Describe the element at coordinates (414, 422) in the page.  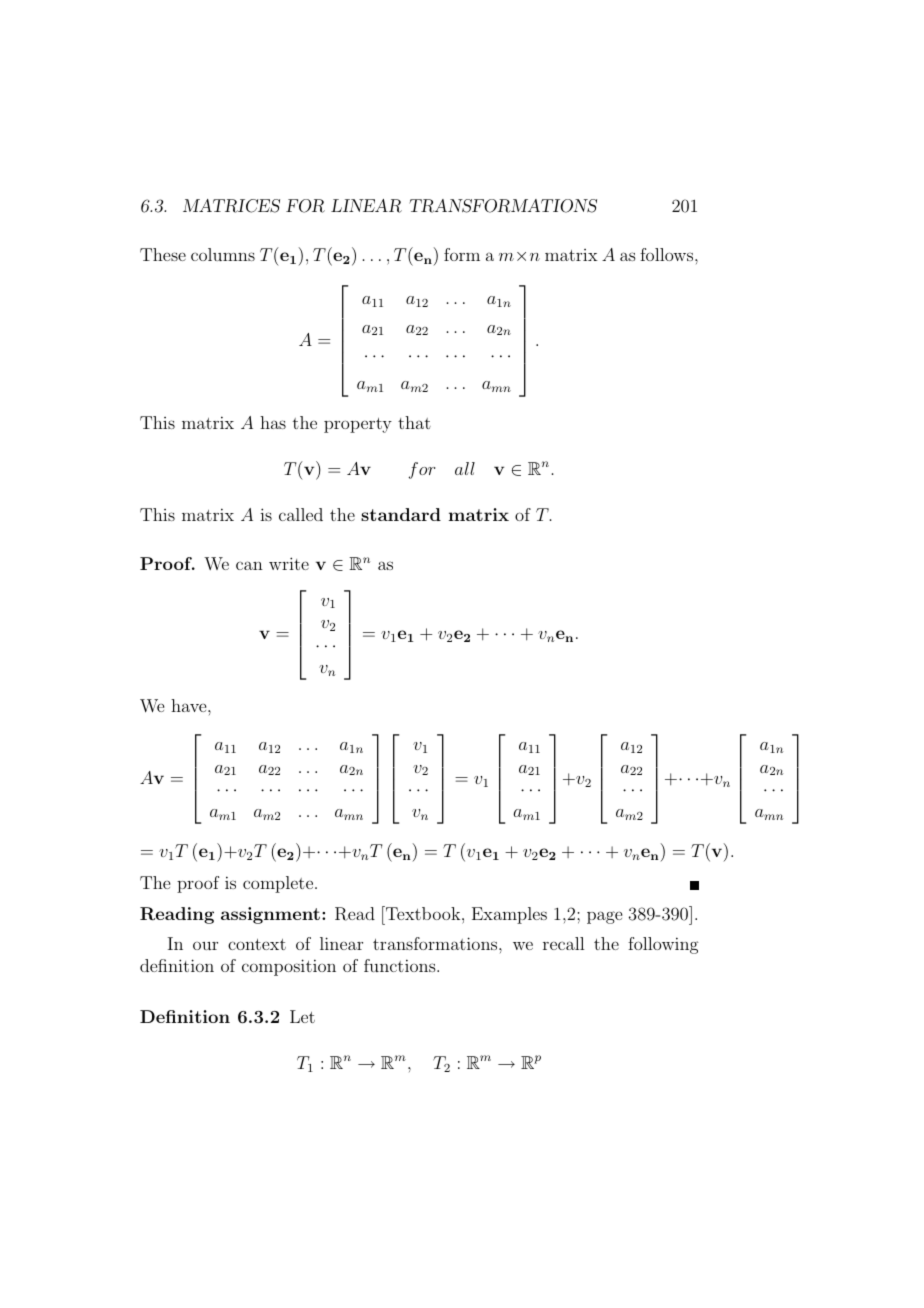
I see `that` at that location.
